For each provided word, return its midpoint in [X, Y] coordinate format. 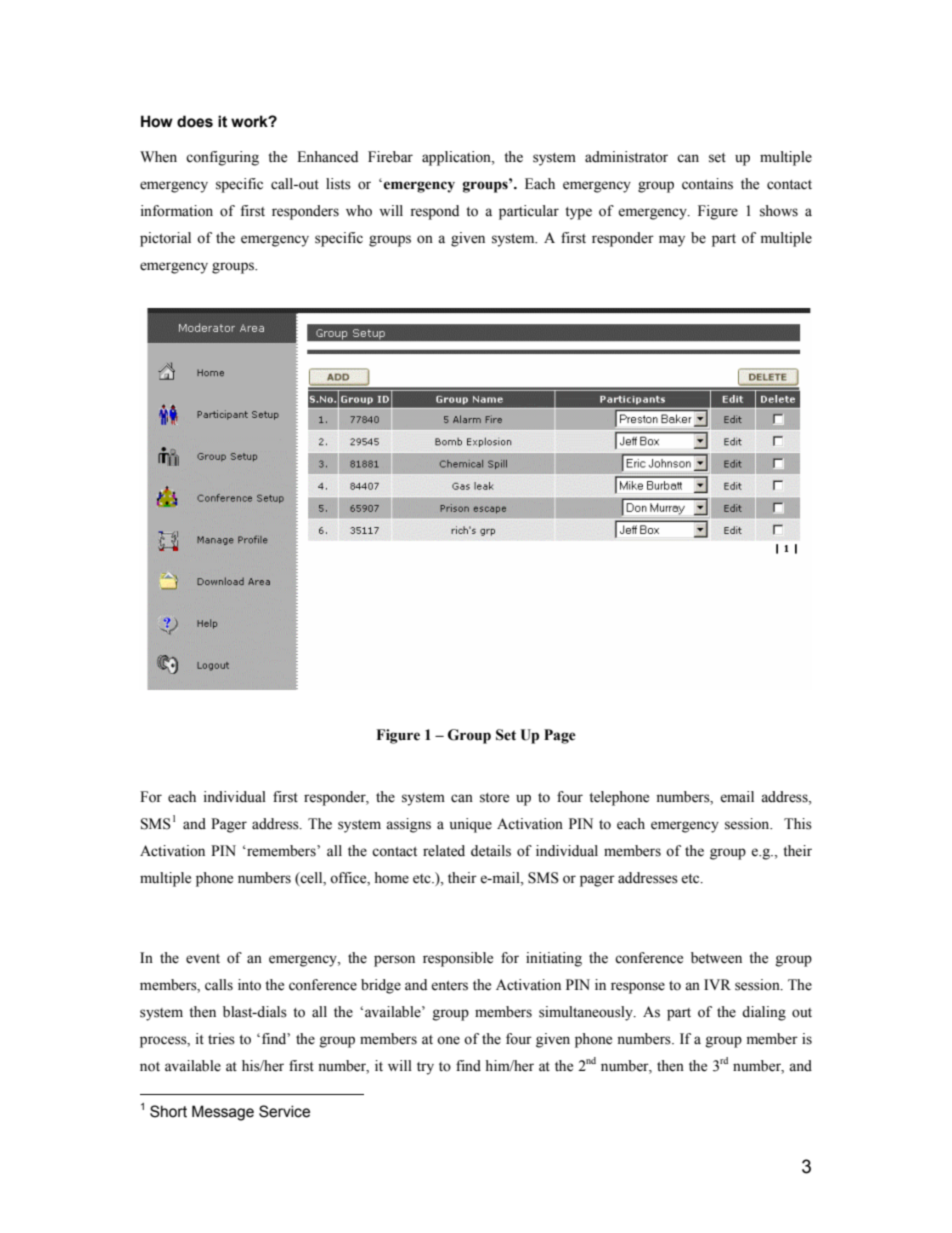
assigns [408, 825]
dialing [764, 1013]
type [578, 213]
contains [707, 184]
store [494, 798]
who [359, 211]
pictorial [165, 239]
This [798, 824]
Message [223, 1113]
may [672, 241]
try [425, 1068]
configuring [222, 158]
